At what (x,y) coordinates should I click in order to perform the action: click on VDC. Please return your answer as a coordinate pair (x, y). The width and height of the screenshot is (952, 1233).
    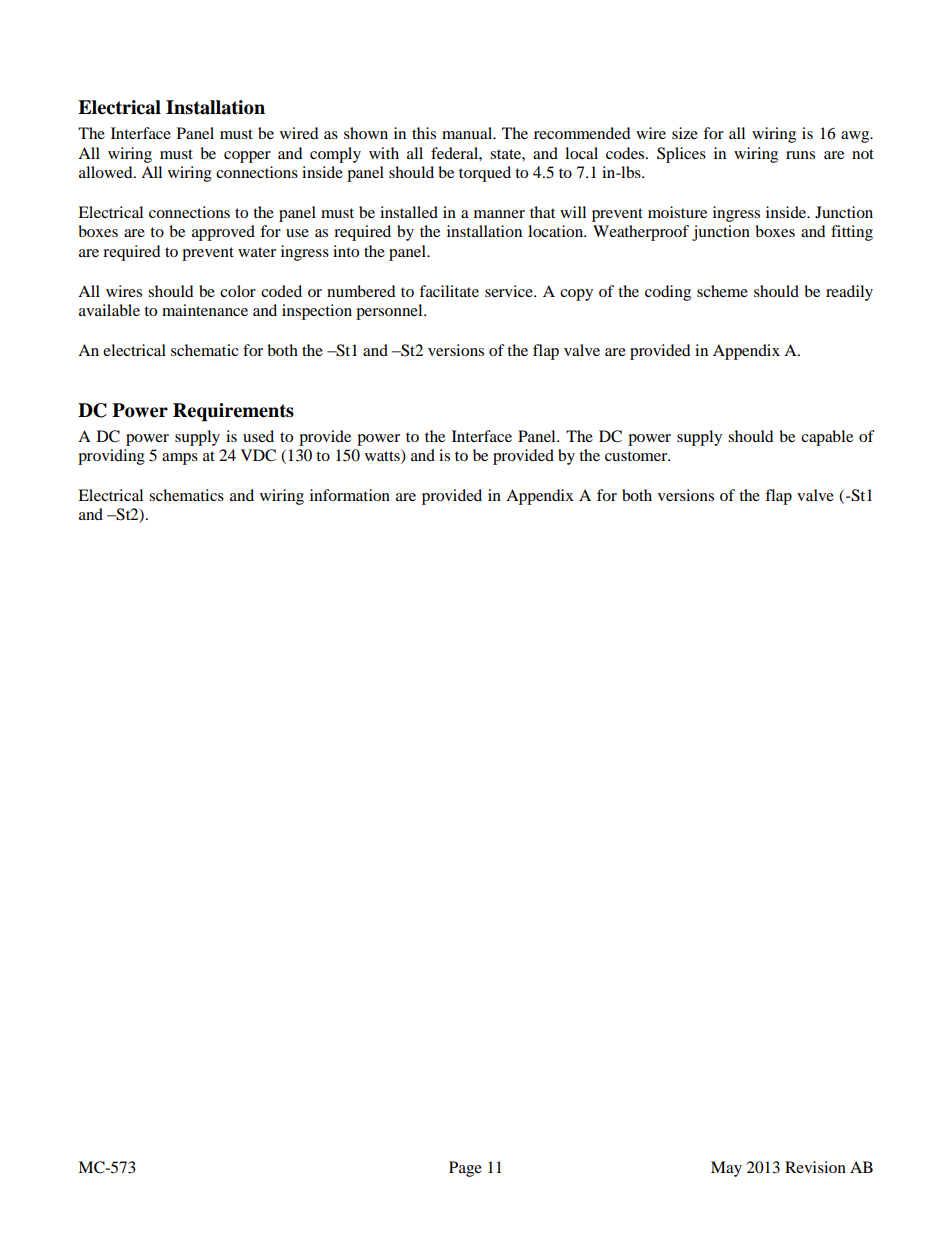
    Looking at the image, I should click on (258, 455).
